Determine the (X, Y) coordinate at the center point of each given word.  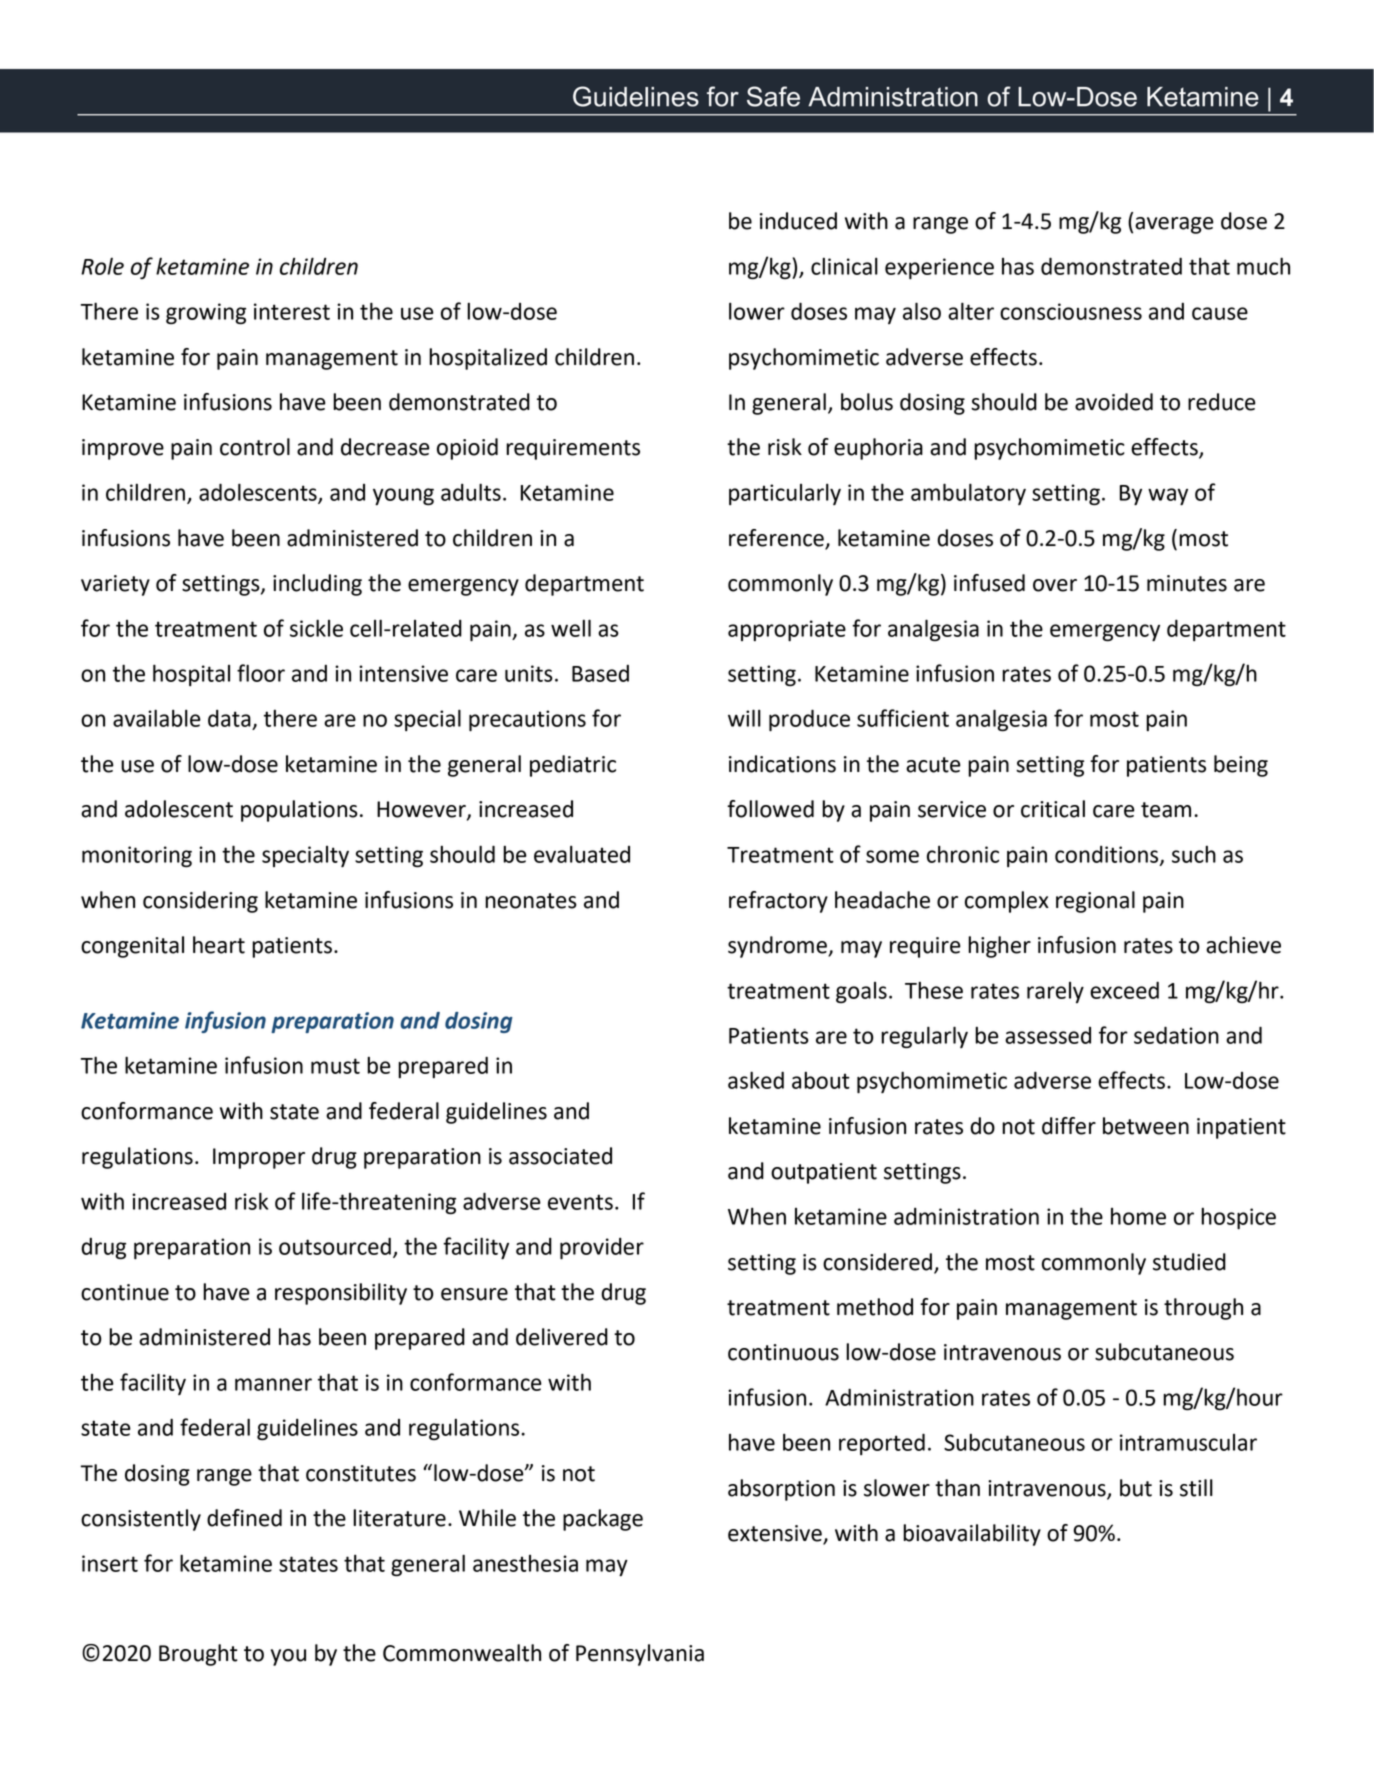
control (255, 447)
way (1168, 496)
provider (602, 1249)
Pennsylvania (640, 1655)
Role (102, 266)
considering (200, 902)
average (1174, 225)
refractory (778, 902)
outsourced (335, 1246)
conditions (1108, 855)
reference (776, 538)
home (1138, 1216)
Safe (773, 96)
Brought (198, 1655)
